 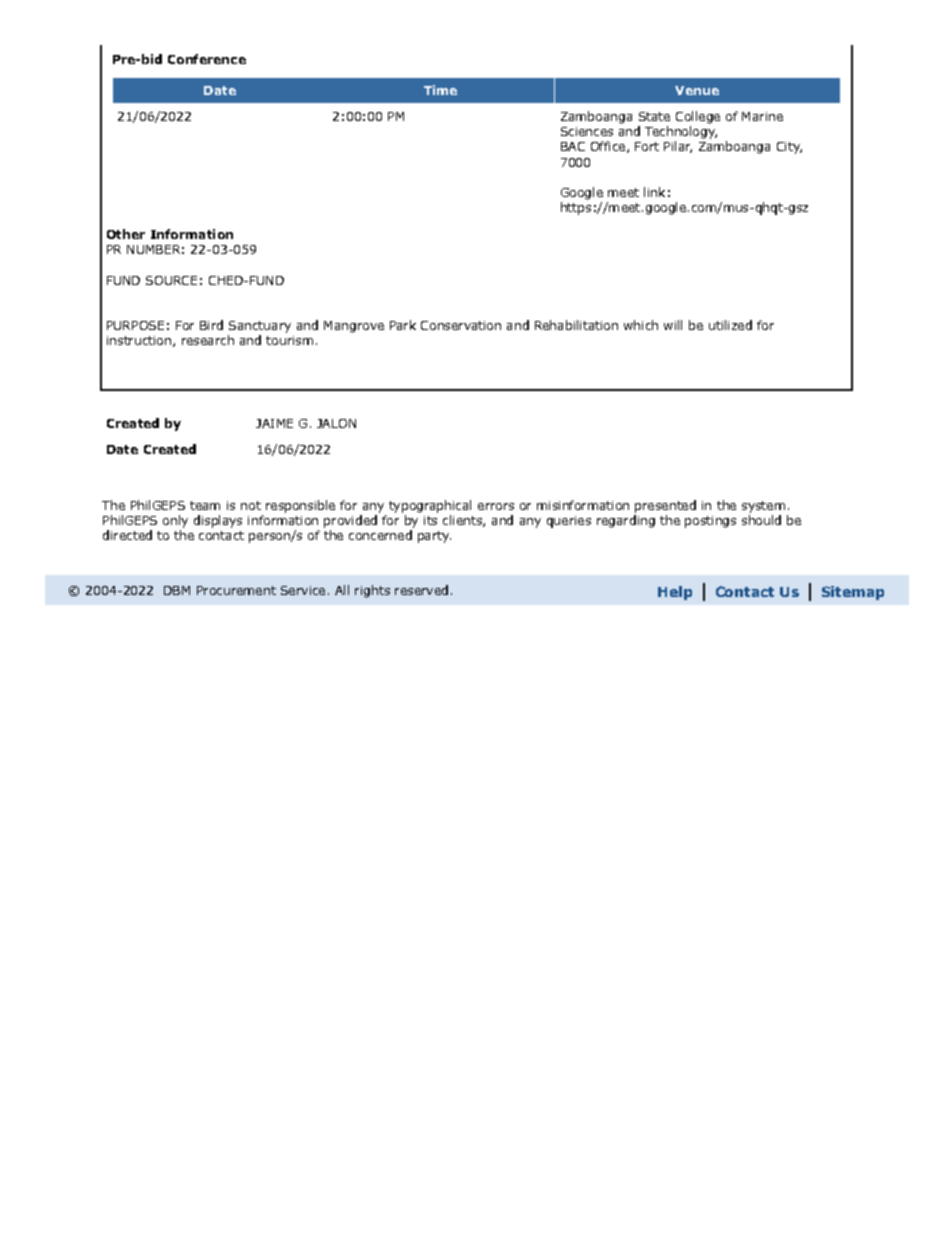 I want to click on system, so click(x=763, y=507).
